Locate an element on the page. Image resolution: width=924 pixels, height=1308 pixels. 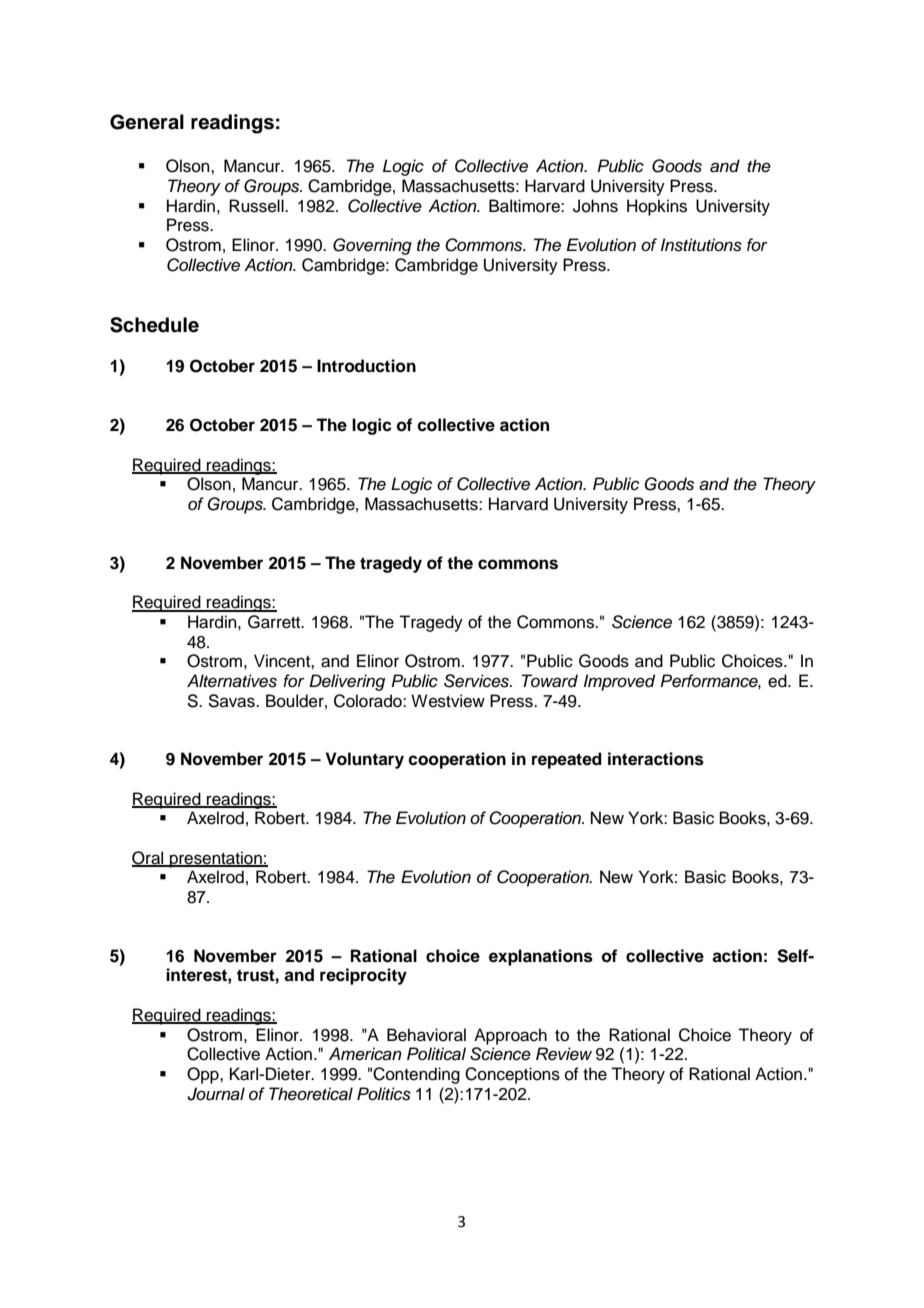
General is located at coordinates (147, 122).
